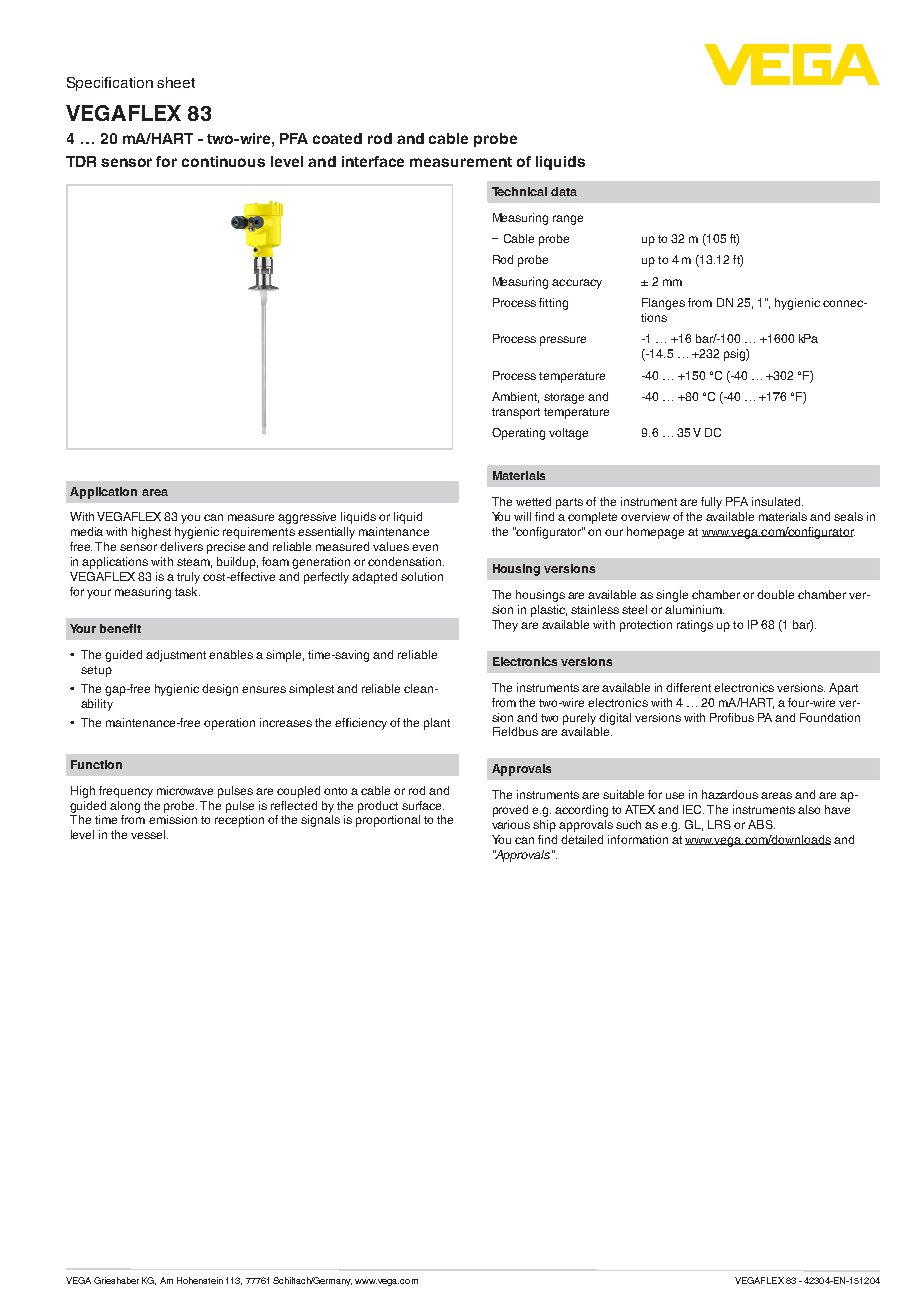 The image size is (924, 1308). I want to click on sheet, so click(176, 82).
